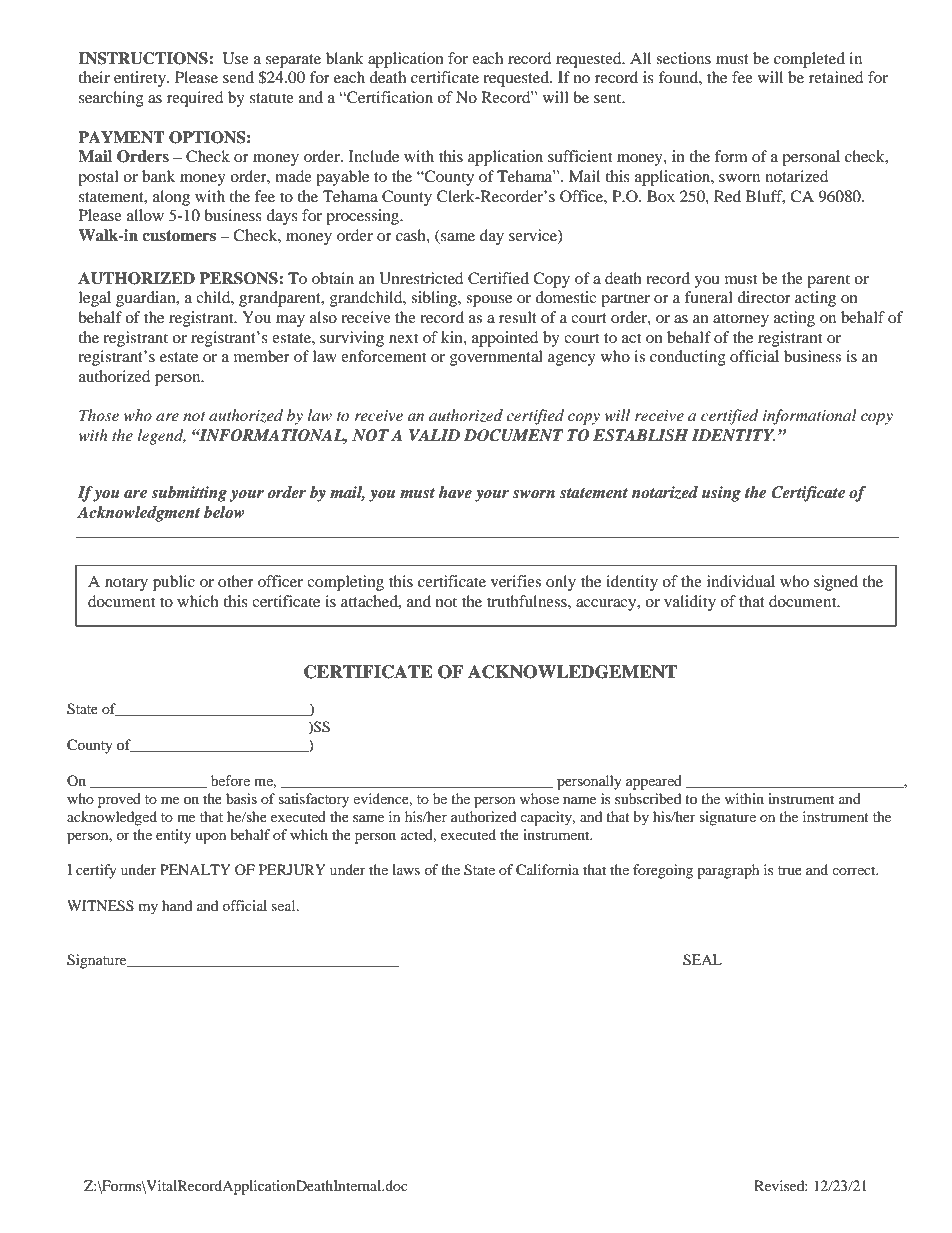  I want to click on have, so click(455, 492).
